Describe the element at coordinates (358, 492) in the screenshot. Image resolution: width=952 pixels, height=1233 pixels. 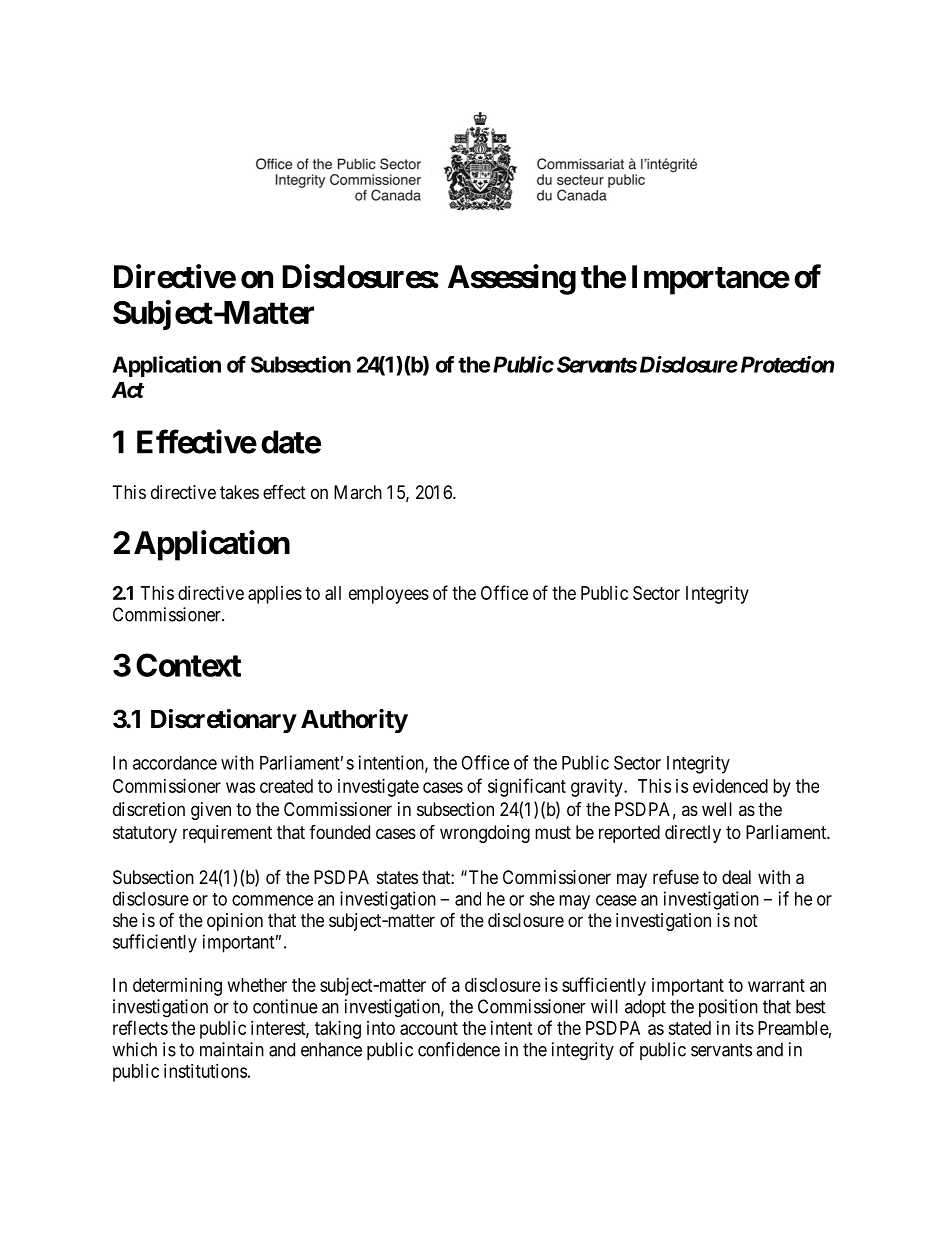
I see `March` at that location.
